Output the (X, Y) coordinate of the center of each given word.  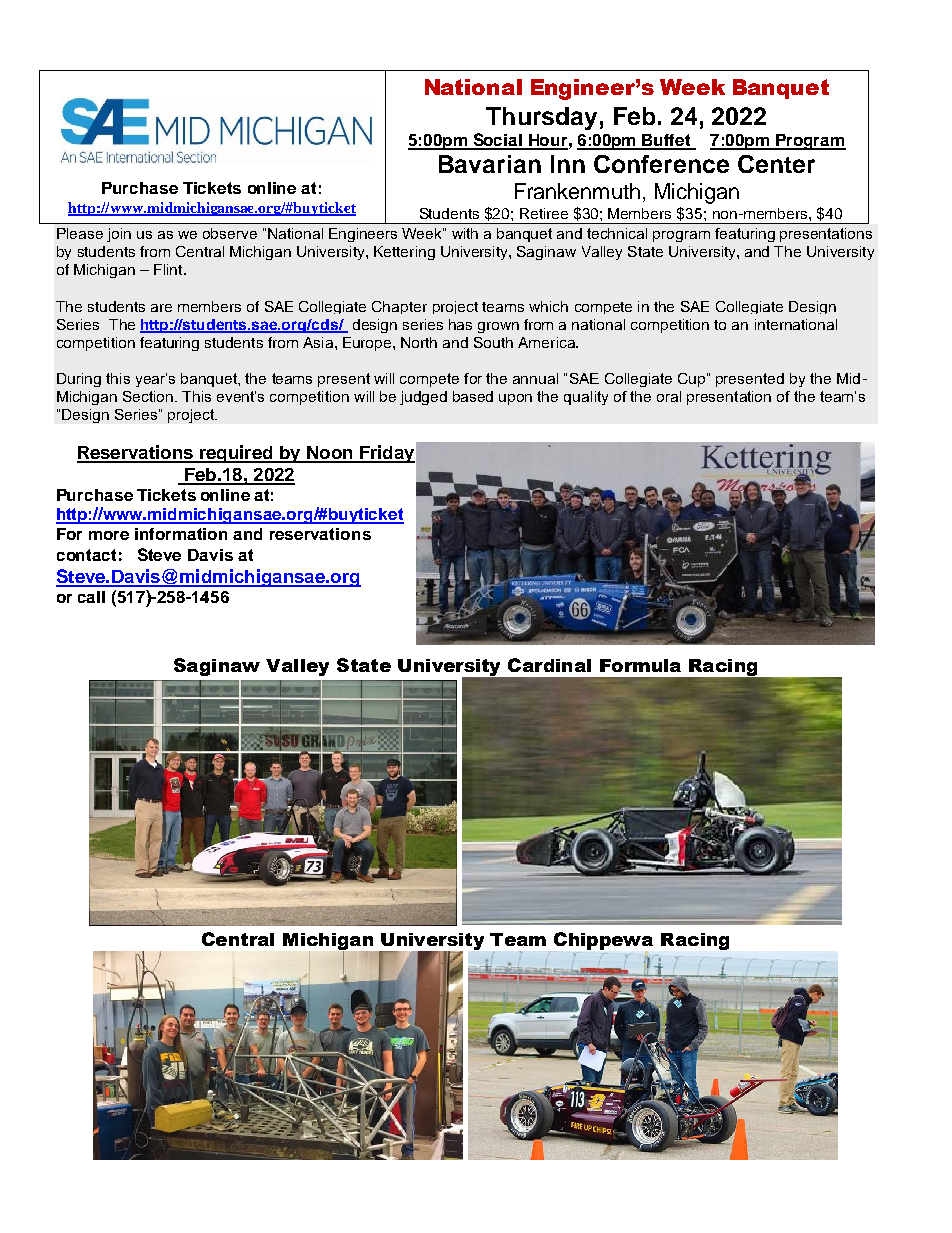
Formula (640, 665)
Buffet (667, 141)
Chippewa (603, 942)
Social (497, 141)
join (119, 235)
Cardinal (549, 665)
